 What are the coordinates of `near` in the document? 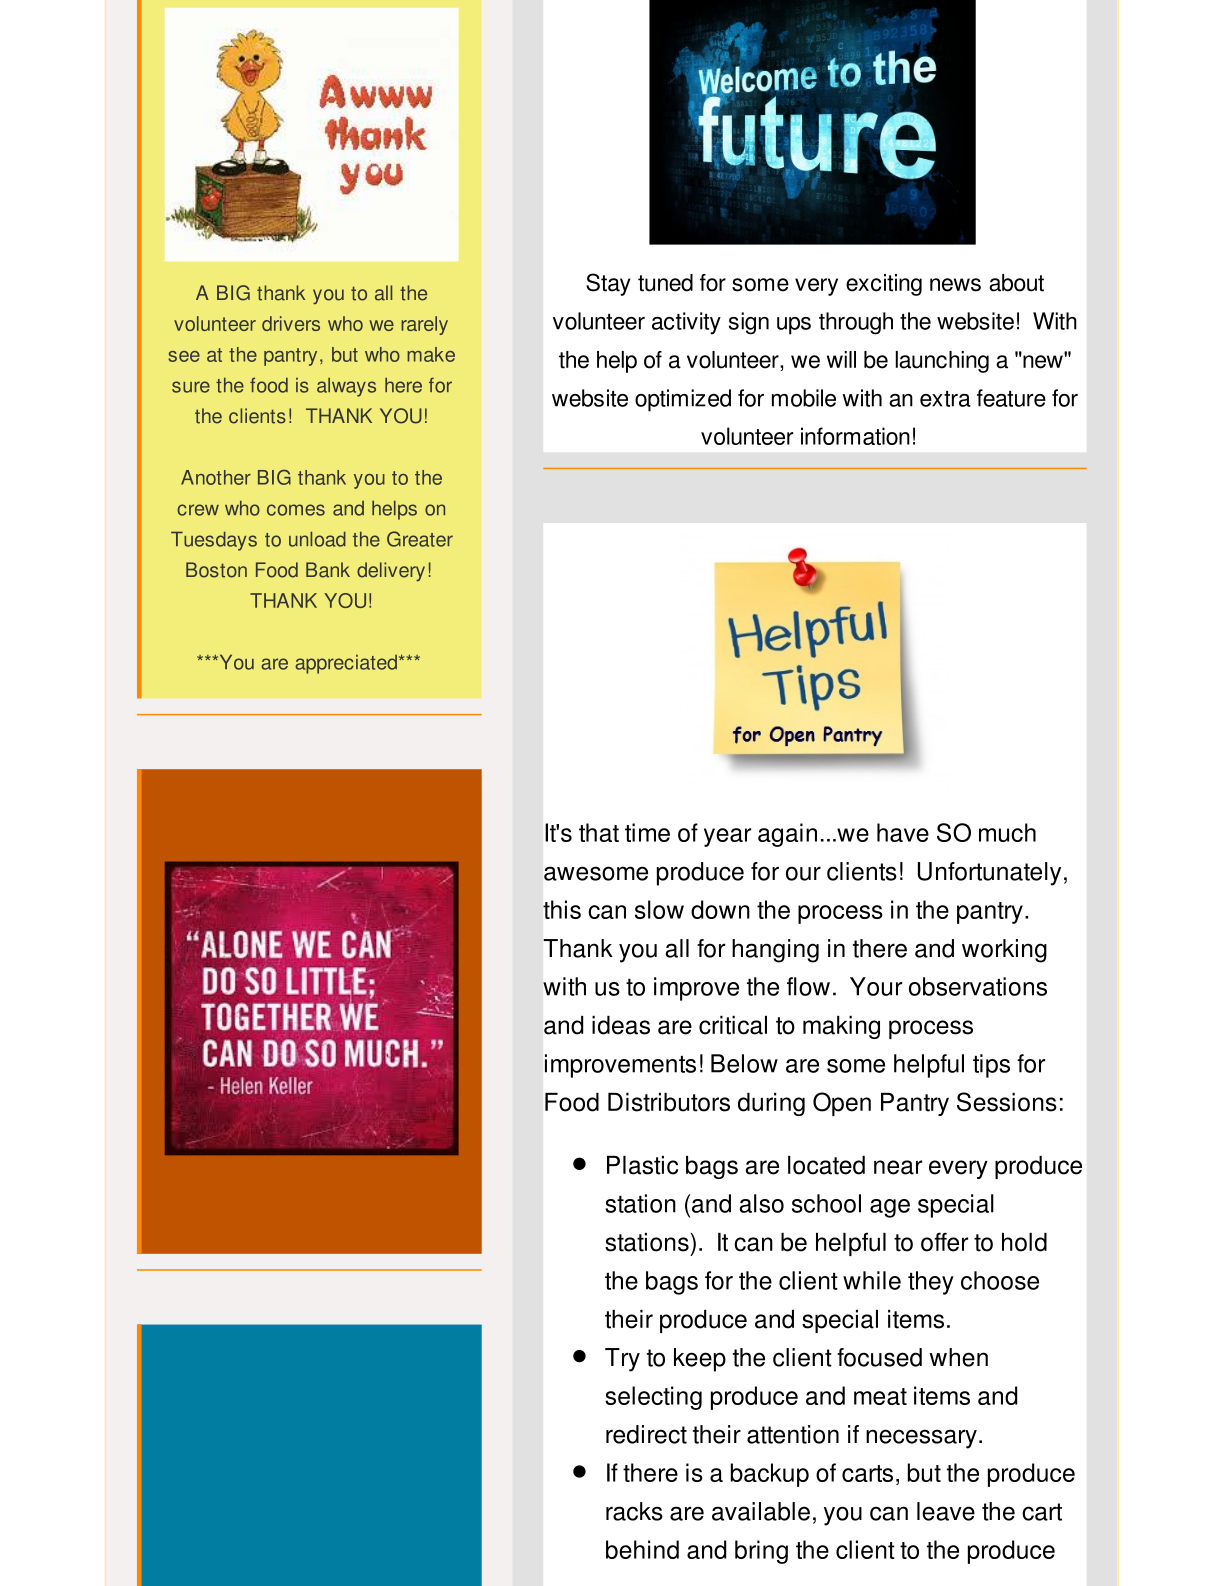 It's located at (898, 1167).
